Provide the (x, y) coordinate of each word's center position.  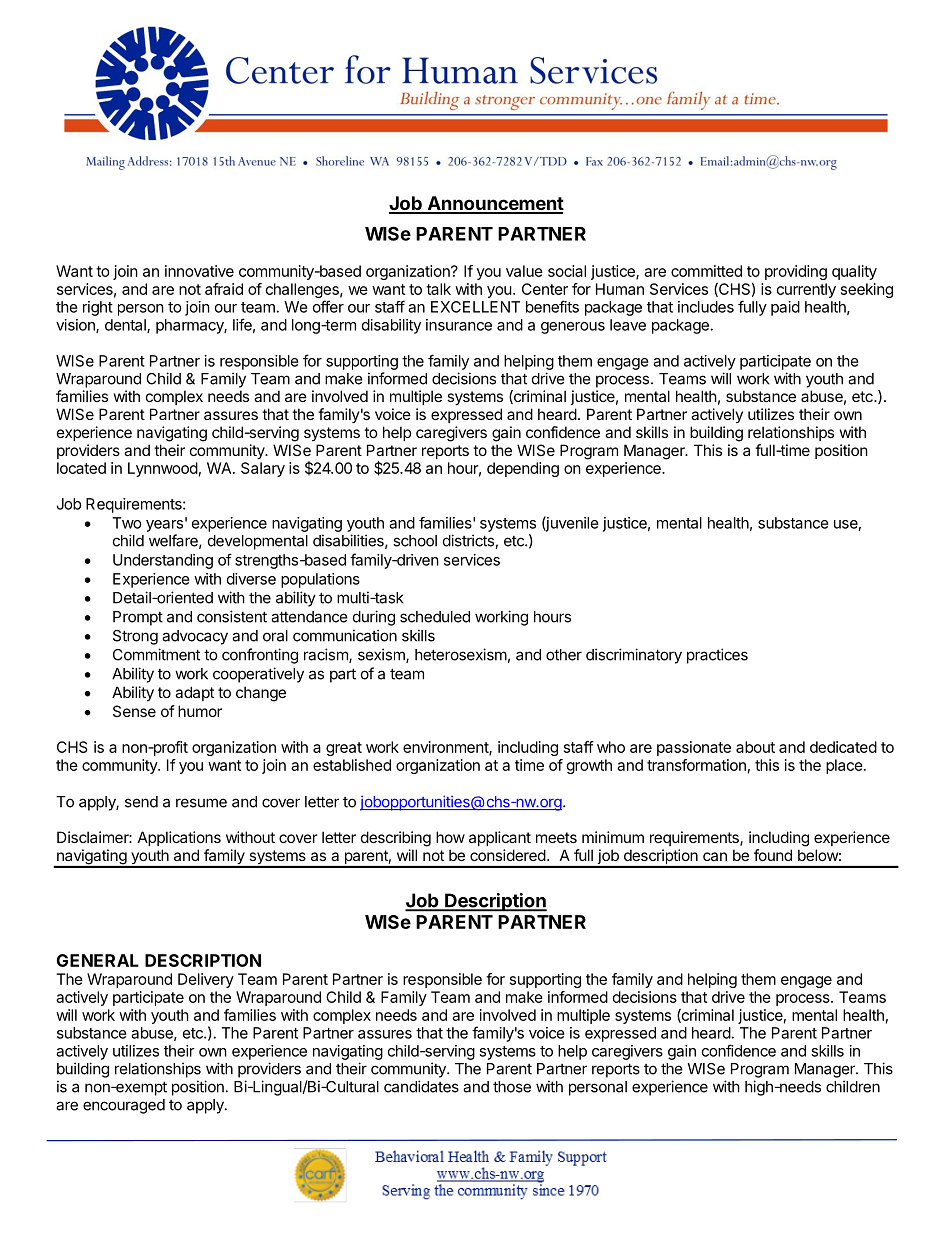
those (512, 1087)
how (450, 837)
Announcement (494, 204)
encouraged (124, 1106)
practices (717, 656)
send (141, 802)
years (164, 526)
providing (796, 272)
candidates (421, 1086)
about (755, 747)
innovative (199, 271)
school (415, 541)
